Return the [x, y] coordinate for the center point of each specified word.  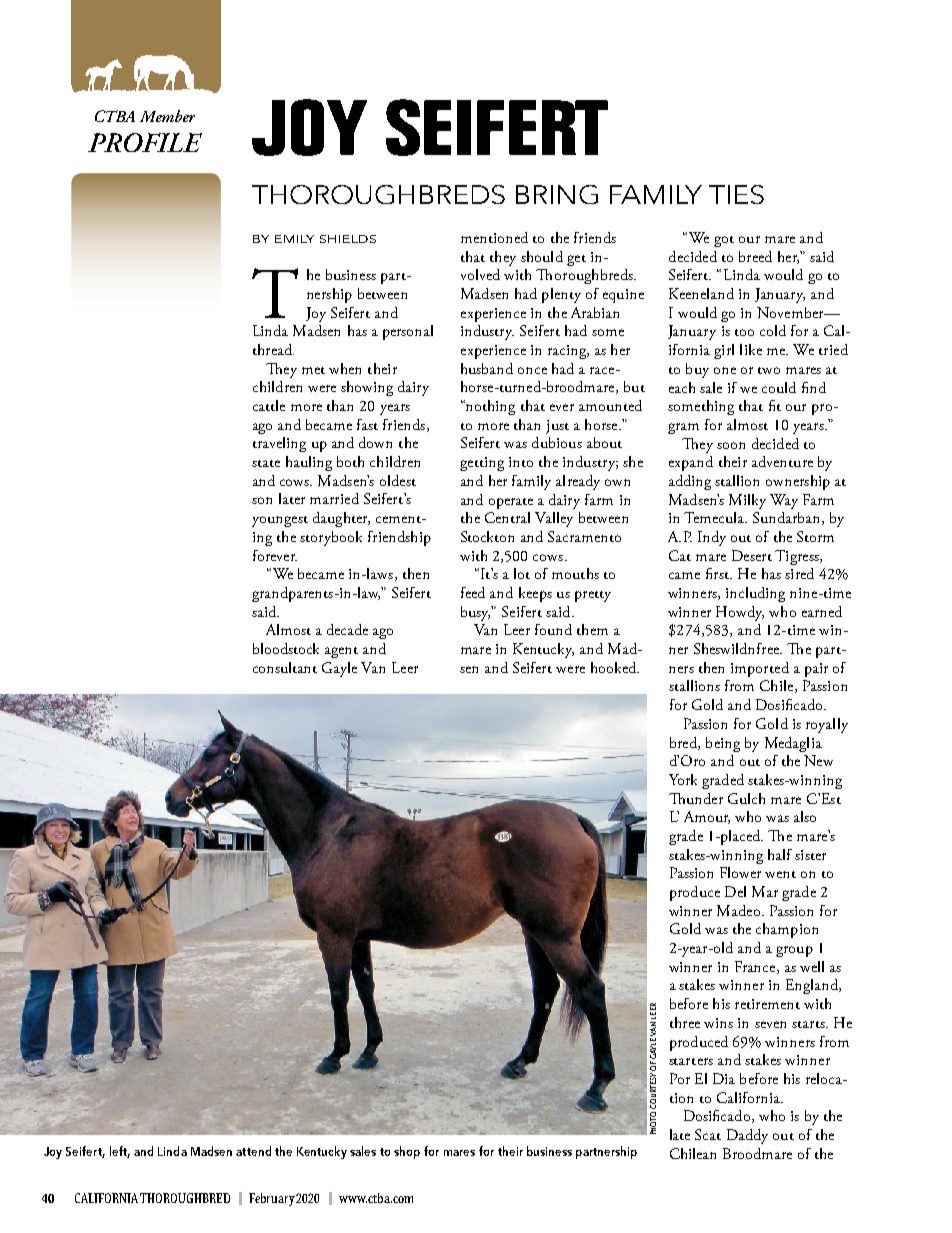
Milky [747, 501]
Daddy [747, 1136]
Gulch [746, 798]
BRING [557, 194]
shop [407, 1152]
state [266, 463]
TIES [736, 194]
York [683, 779]
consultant [285, 667]
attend [253, 1151]
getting [482, 464]
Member [167, 116]
